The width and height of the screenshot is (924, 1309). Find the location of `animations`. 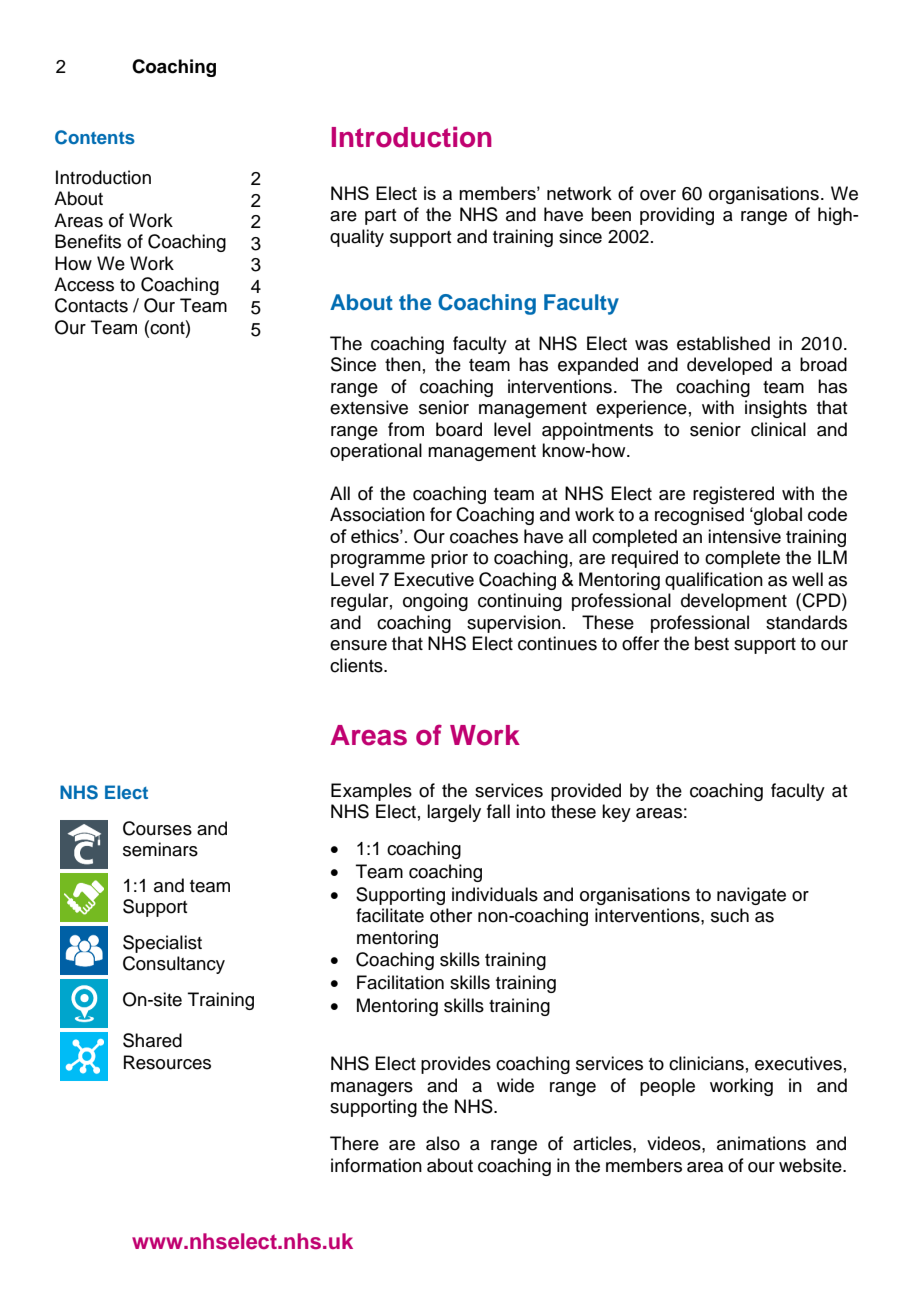

animations is located at coordinates (761, 1143).
